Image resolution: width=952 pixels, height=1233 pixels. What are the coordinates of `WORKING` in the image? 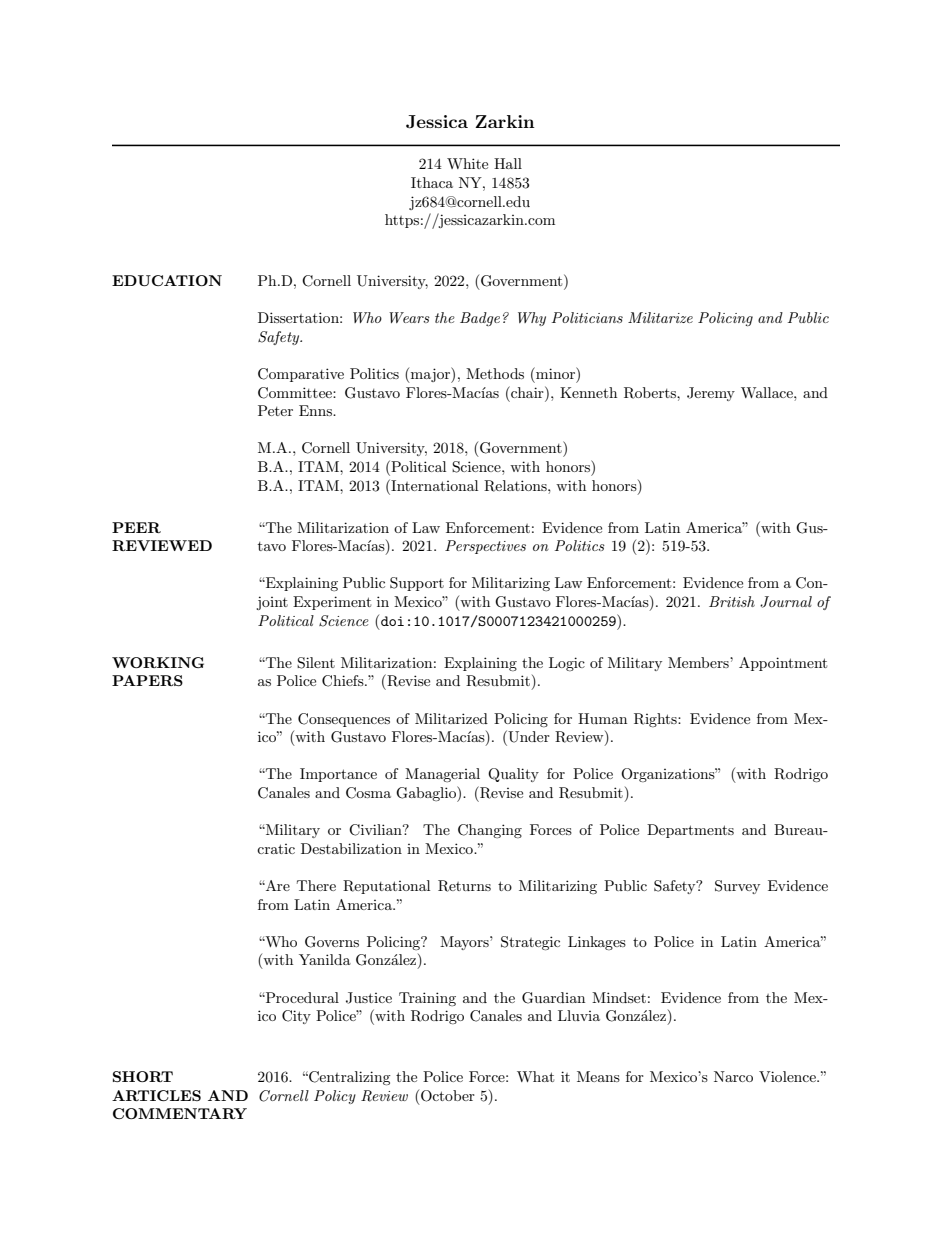 It's located at (158, 662).
